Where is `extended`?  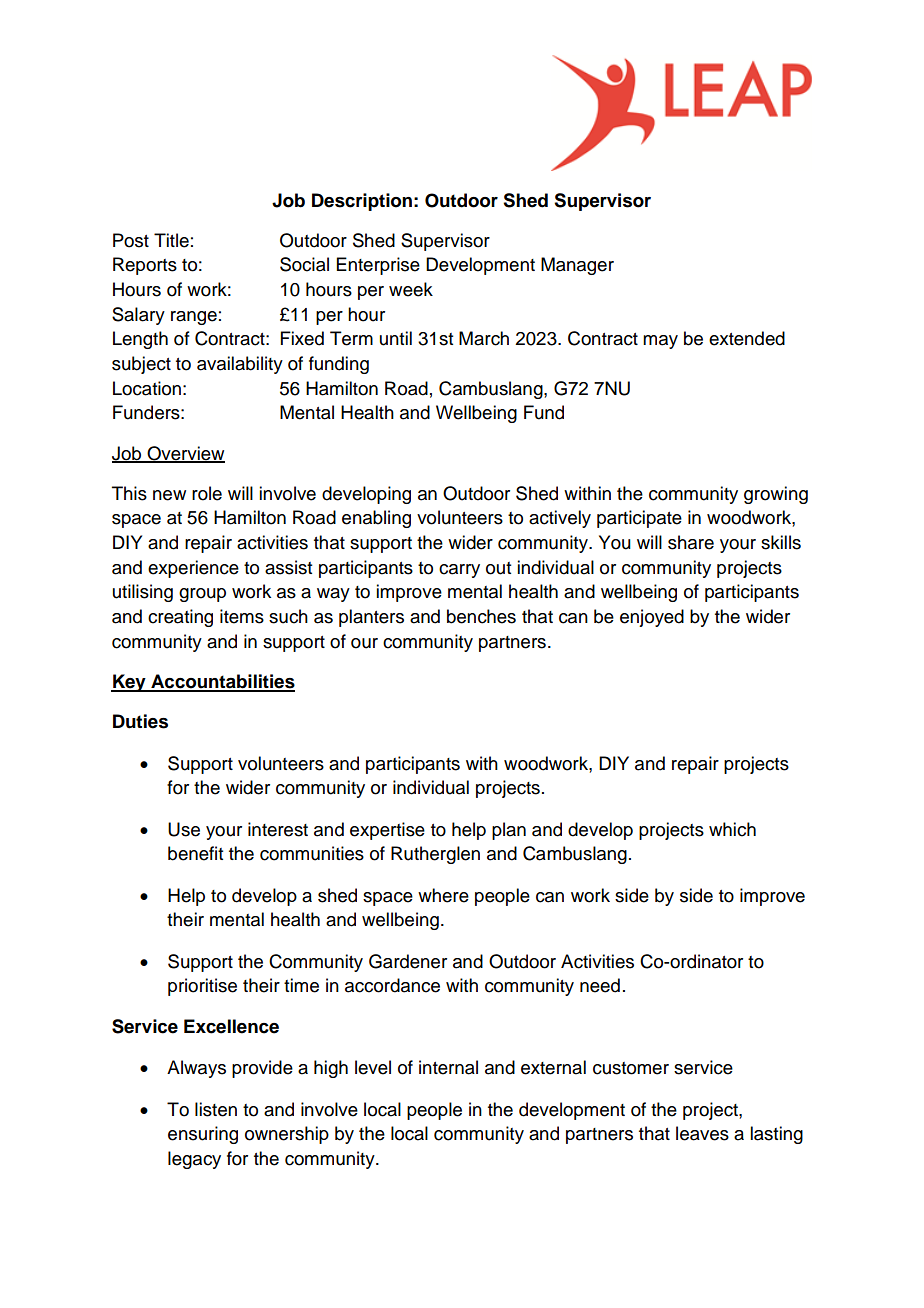 extended is located at coordinates (747, 338).
